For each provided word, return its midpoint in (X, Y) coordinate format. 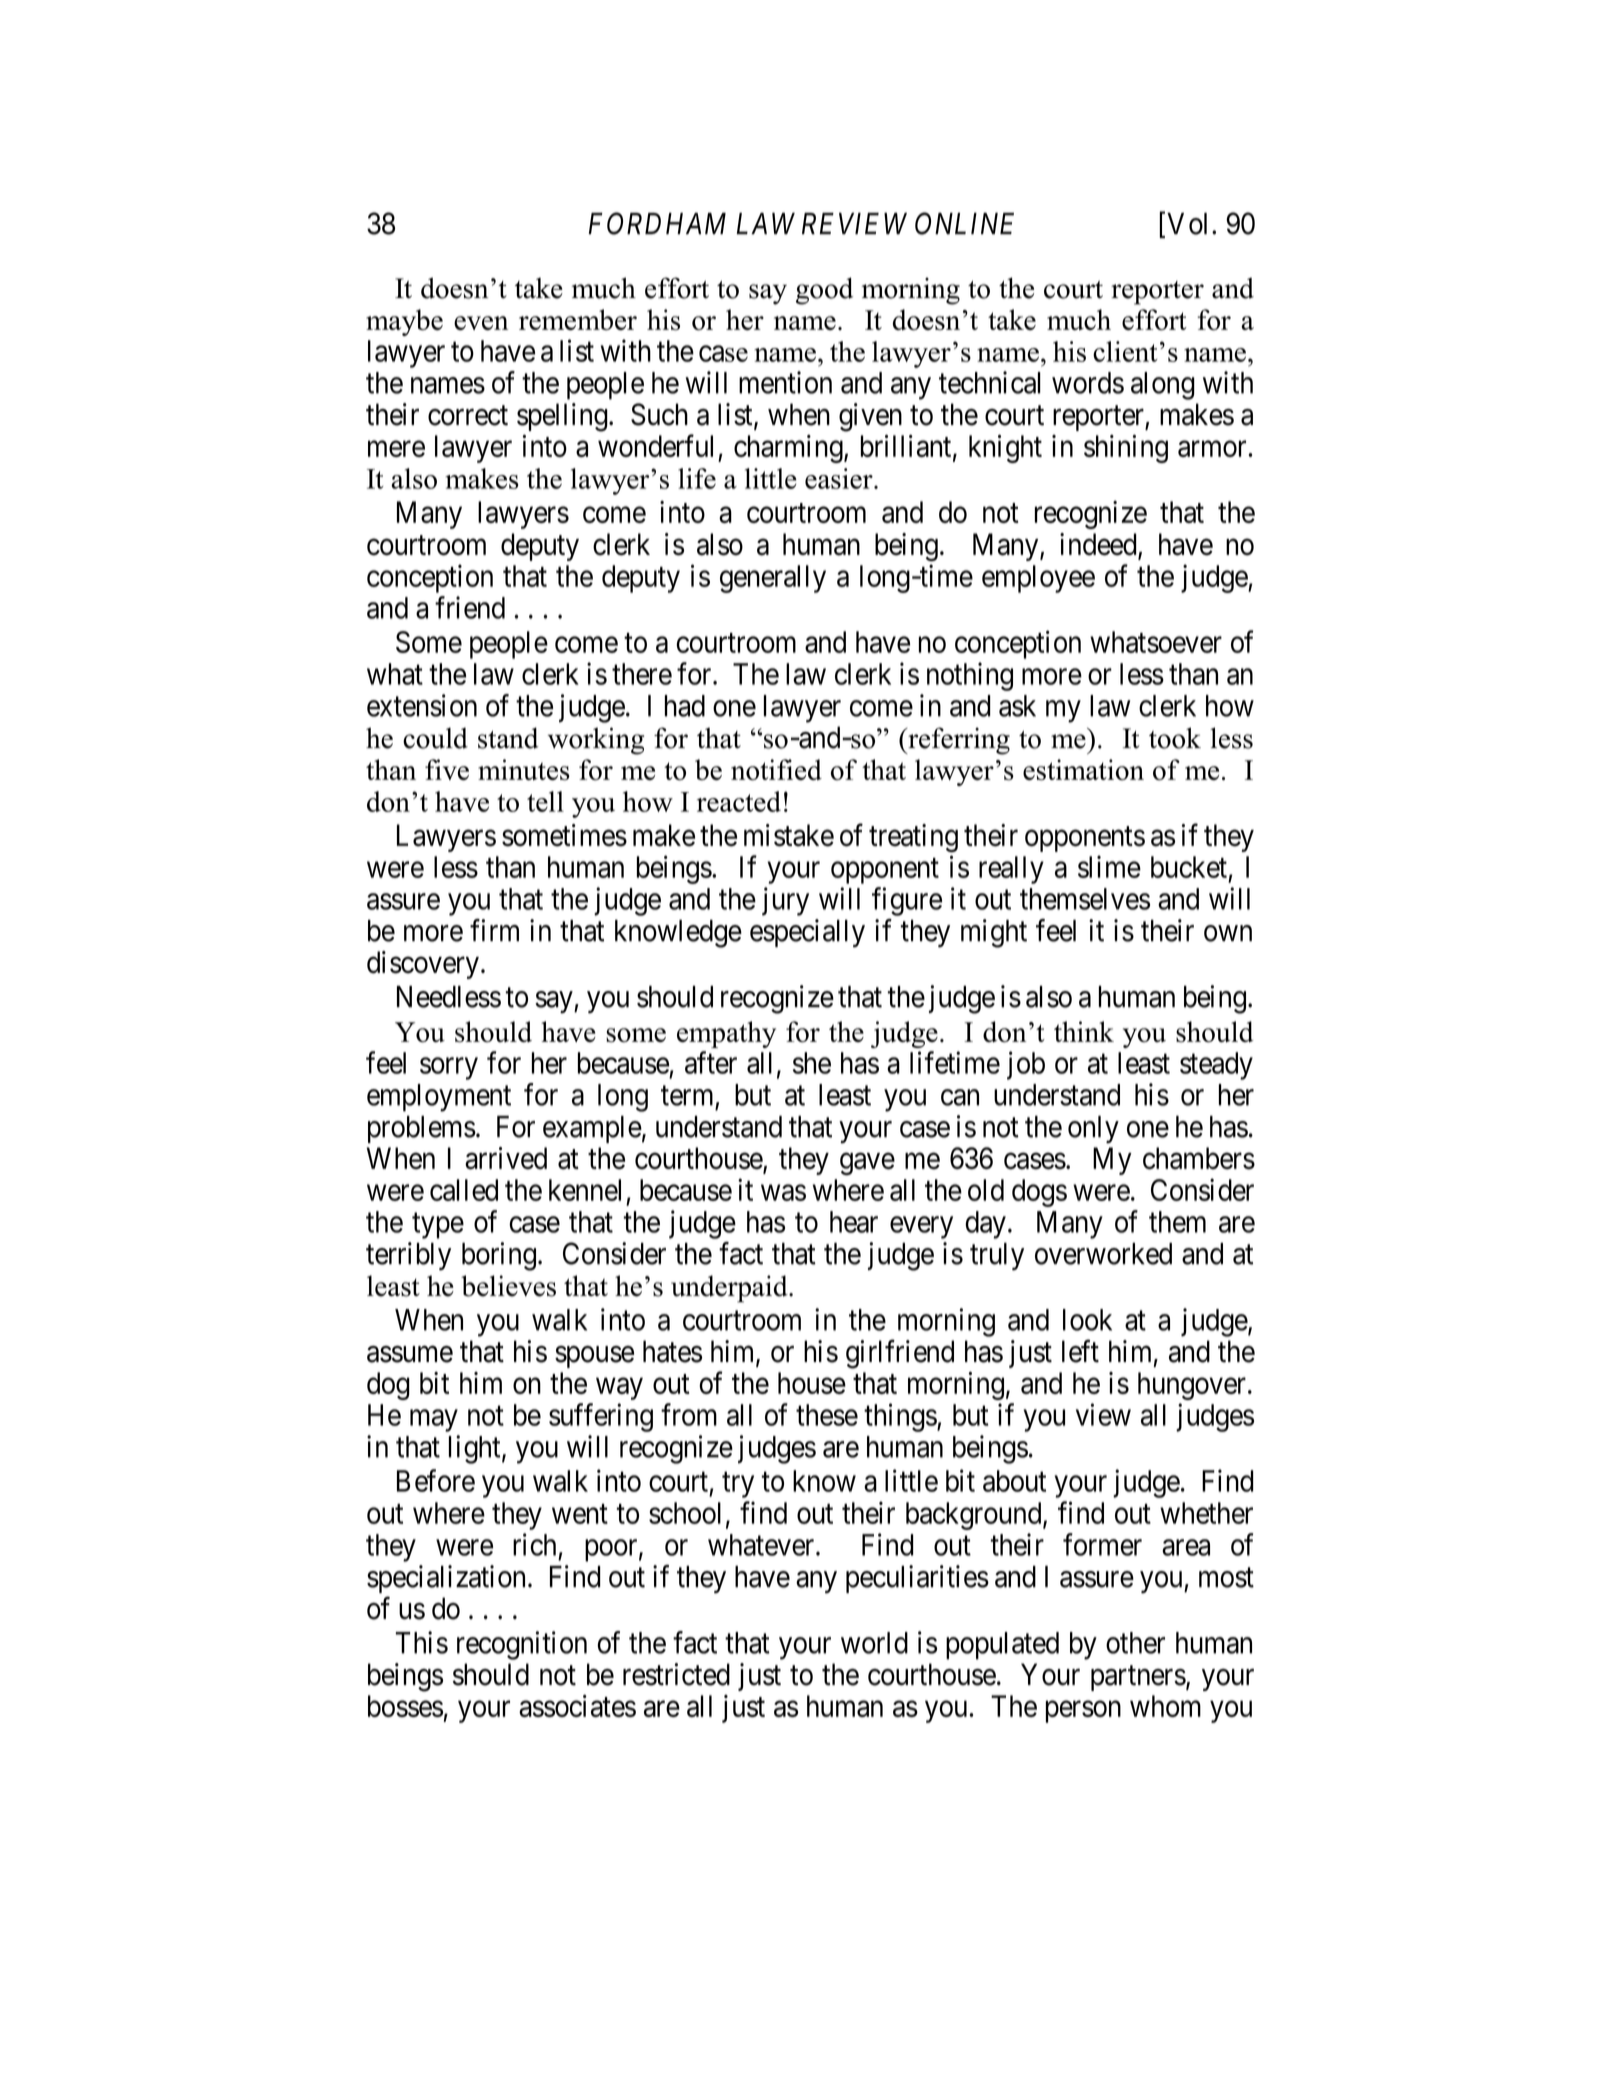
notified (776, 770)
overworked (1103, 1254)
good (824, 291)
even (481, 323)
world (874, 1643)
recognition (522, 1645)
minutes (524, 770)
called (464, 1190)
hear (854, 1222)
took (1175, 738)
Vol (1187, 224)
